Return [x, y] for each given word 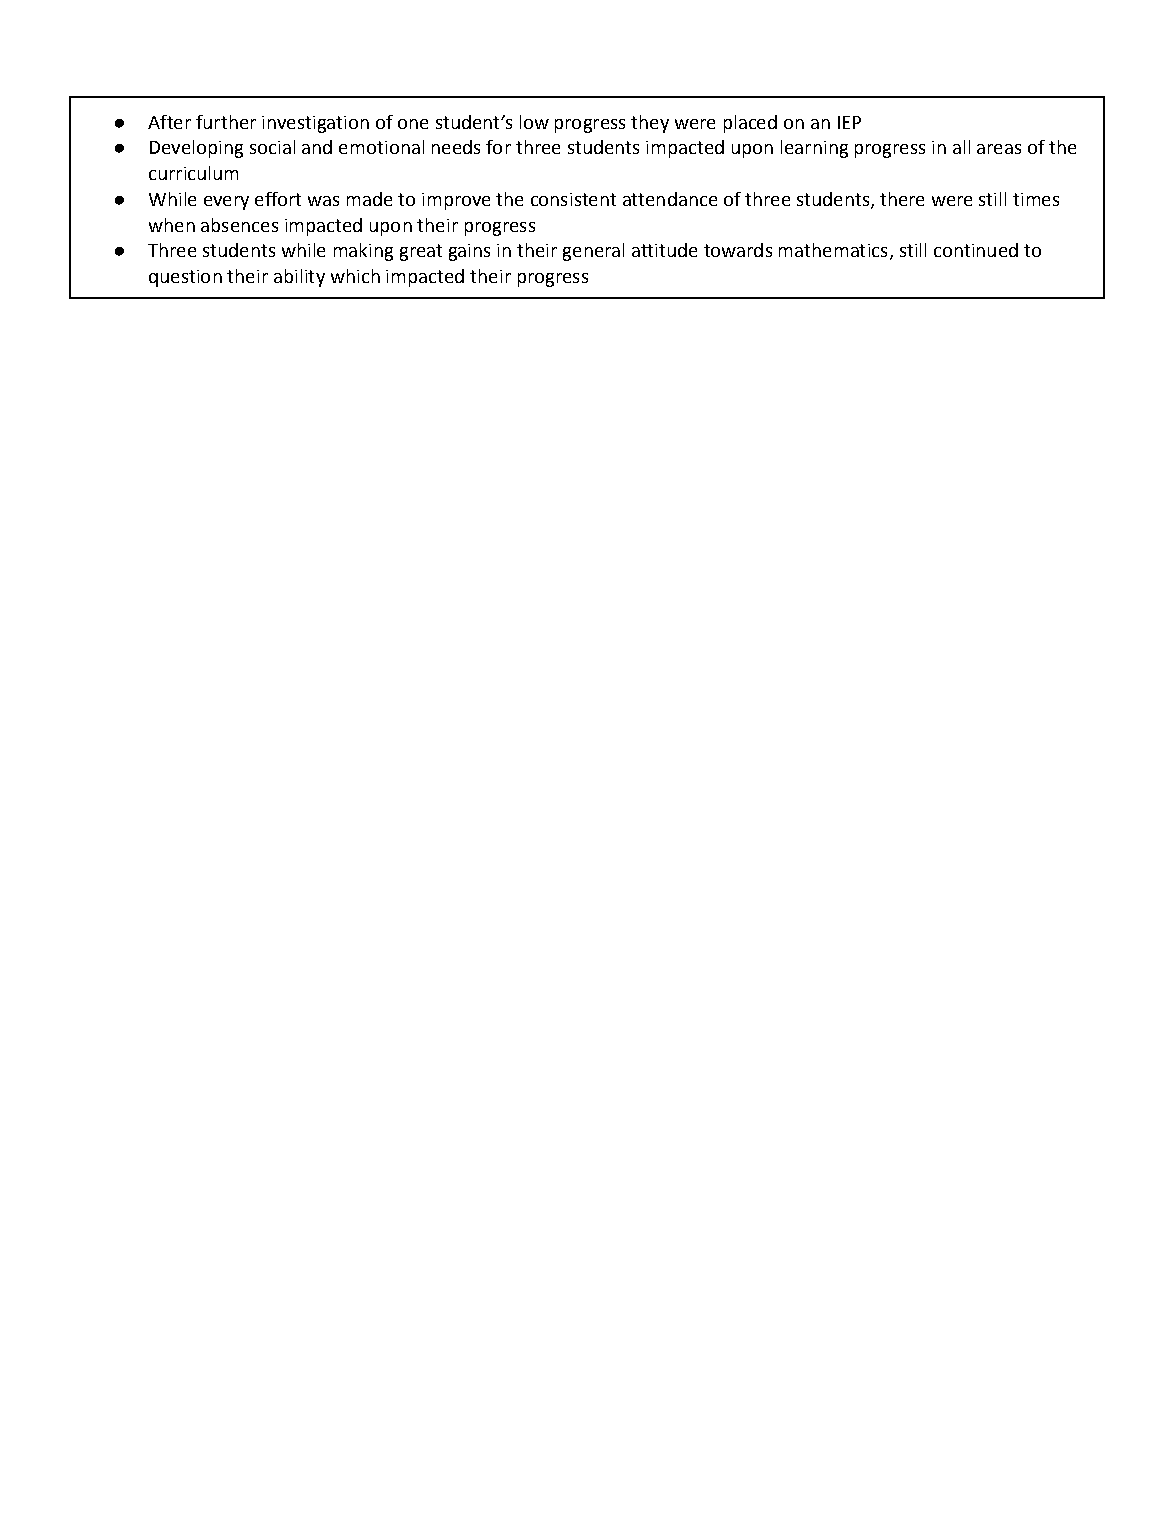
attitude [664, 250]
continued [976, 250]
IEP [849, 122]
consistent [573, 199]
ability [299, 278]
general [593, 252]
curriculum [193, 173]
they [650, 124]
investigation [315, 124]
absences [239, 225]
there [902, 199]
